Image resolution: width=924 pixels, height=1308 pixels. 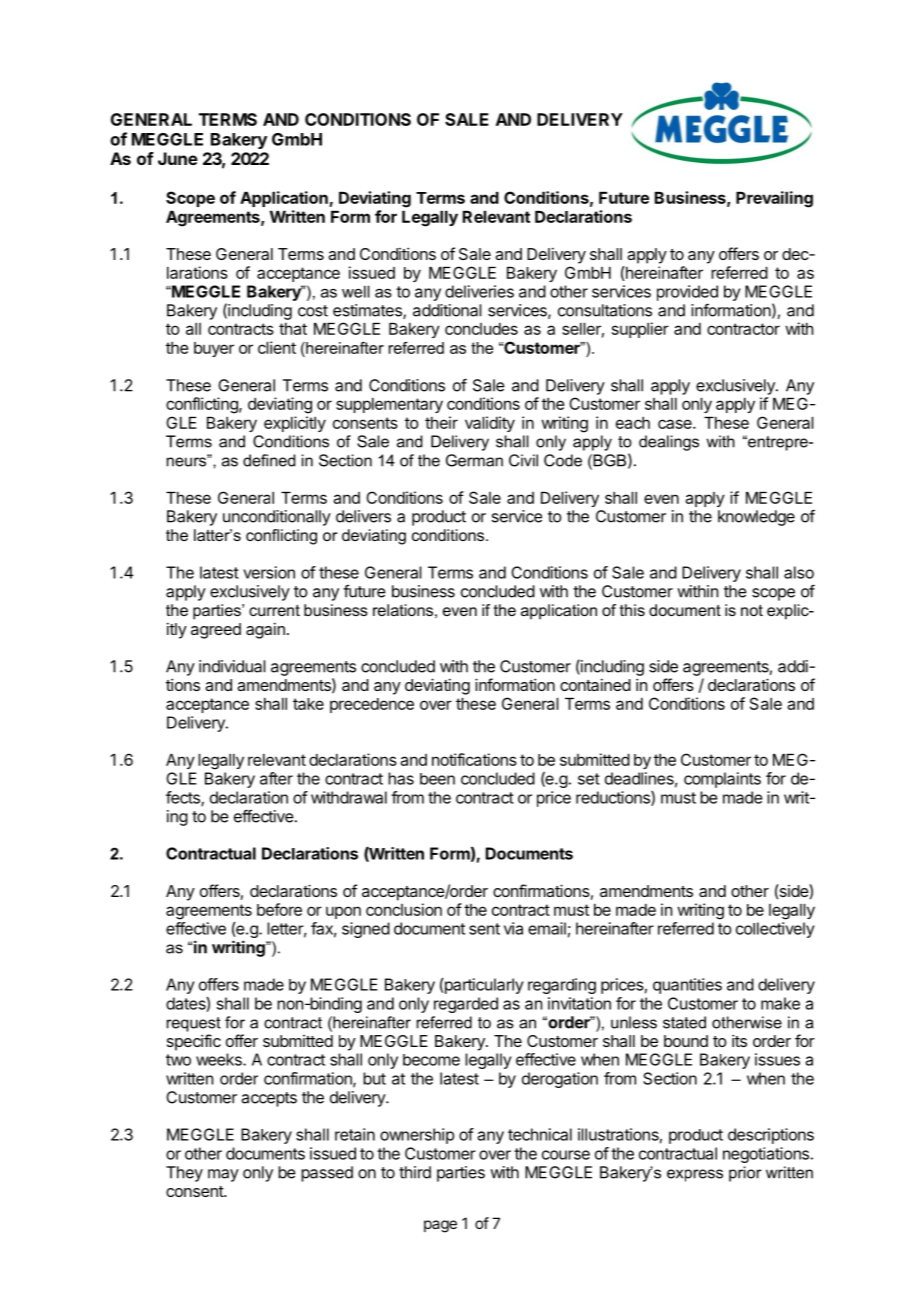 I want to click on before, so click(x=279, y=909).
